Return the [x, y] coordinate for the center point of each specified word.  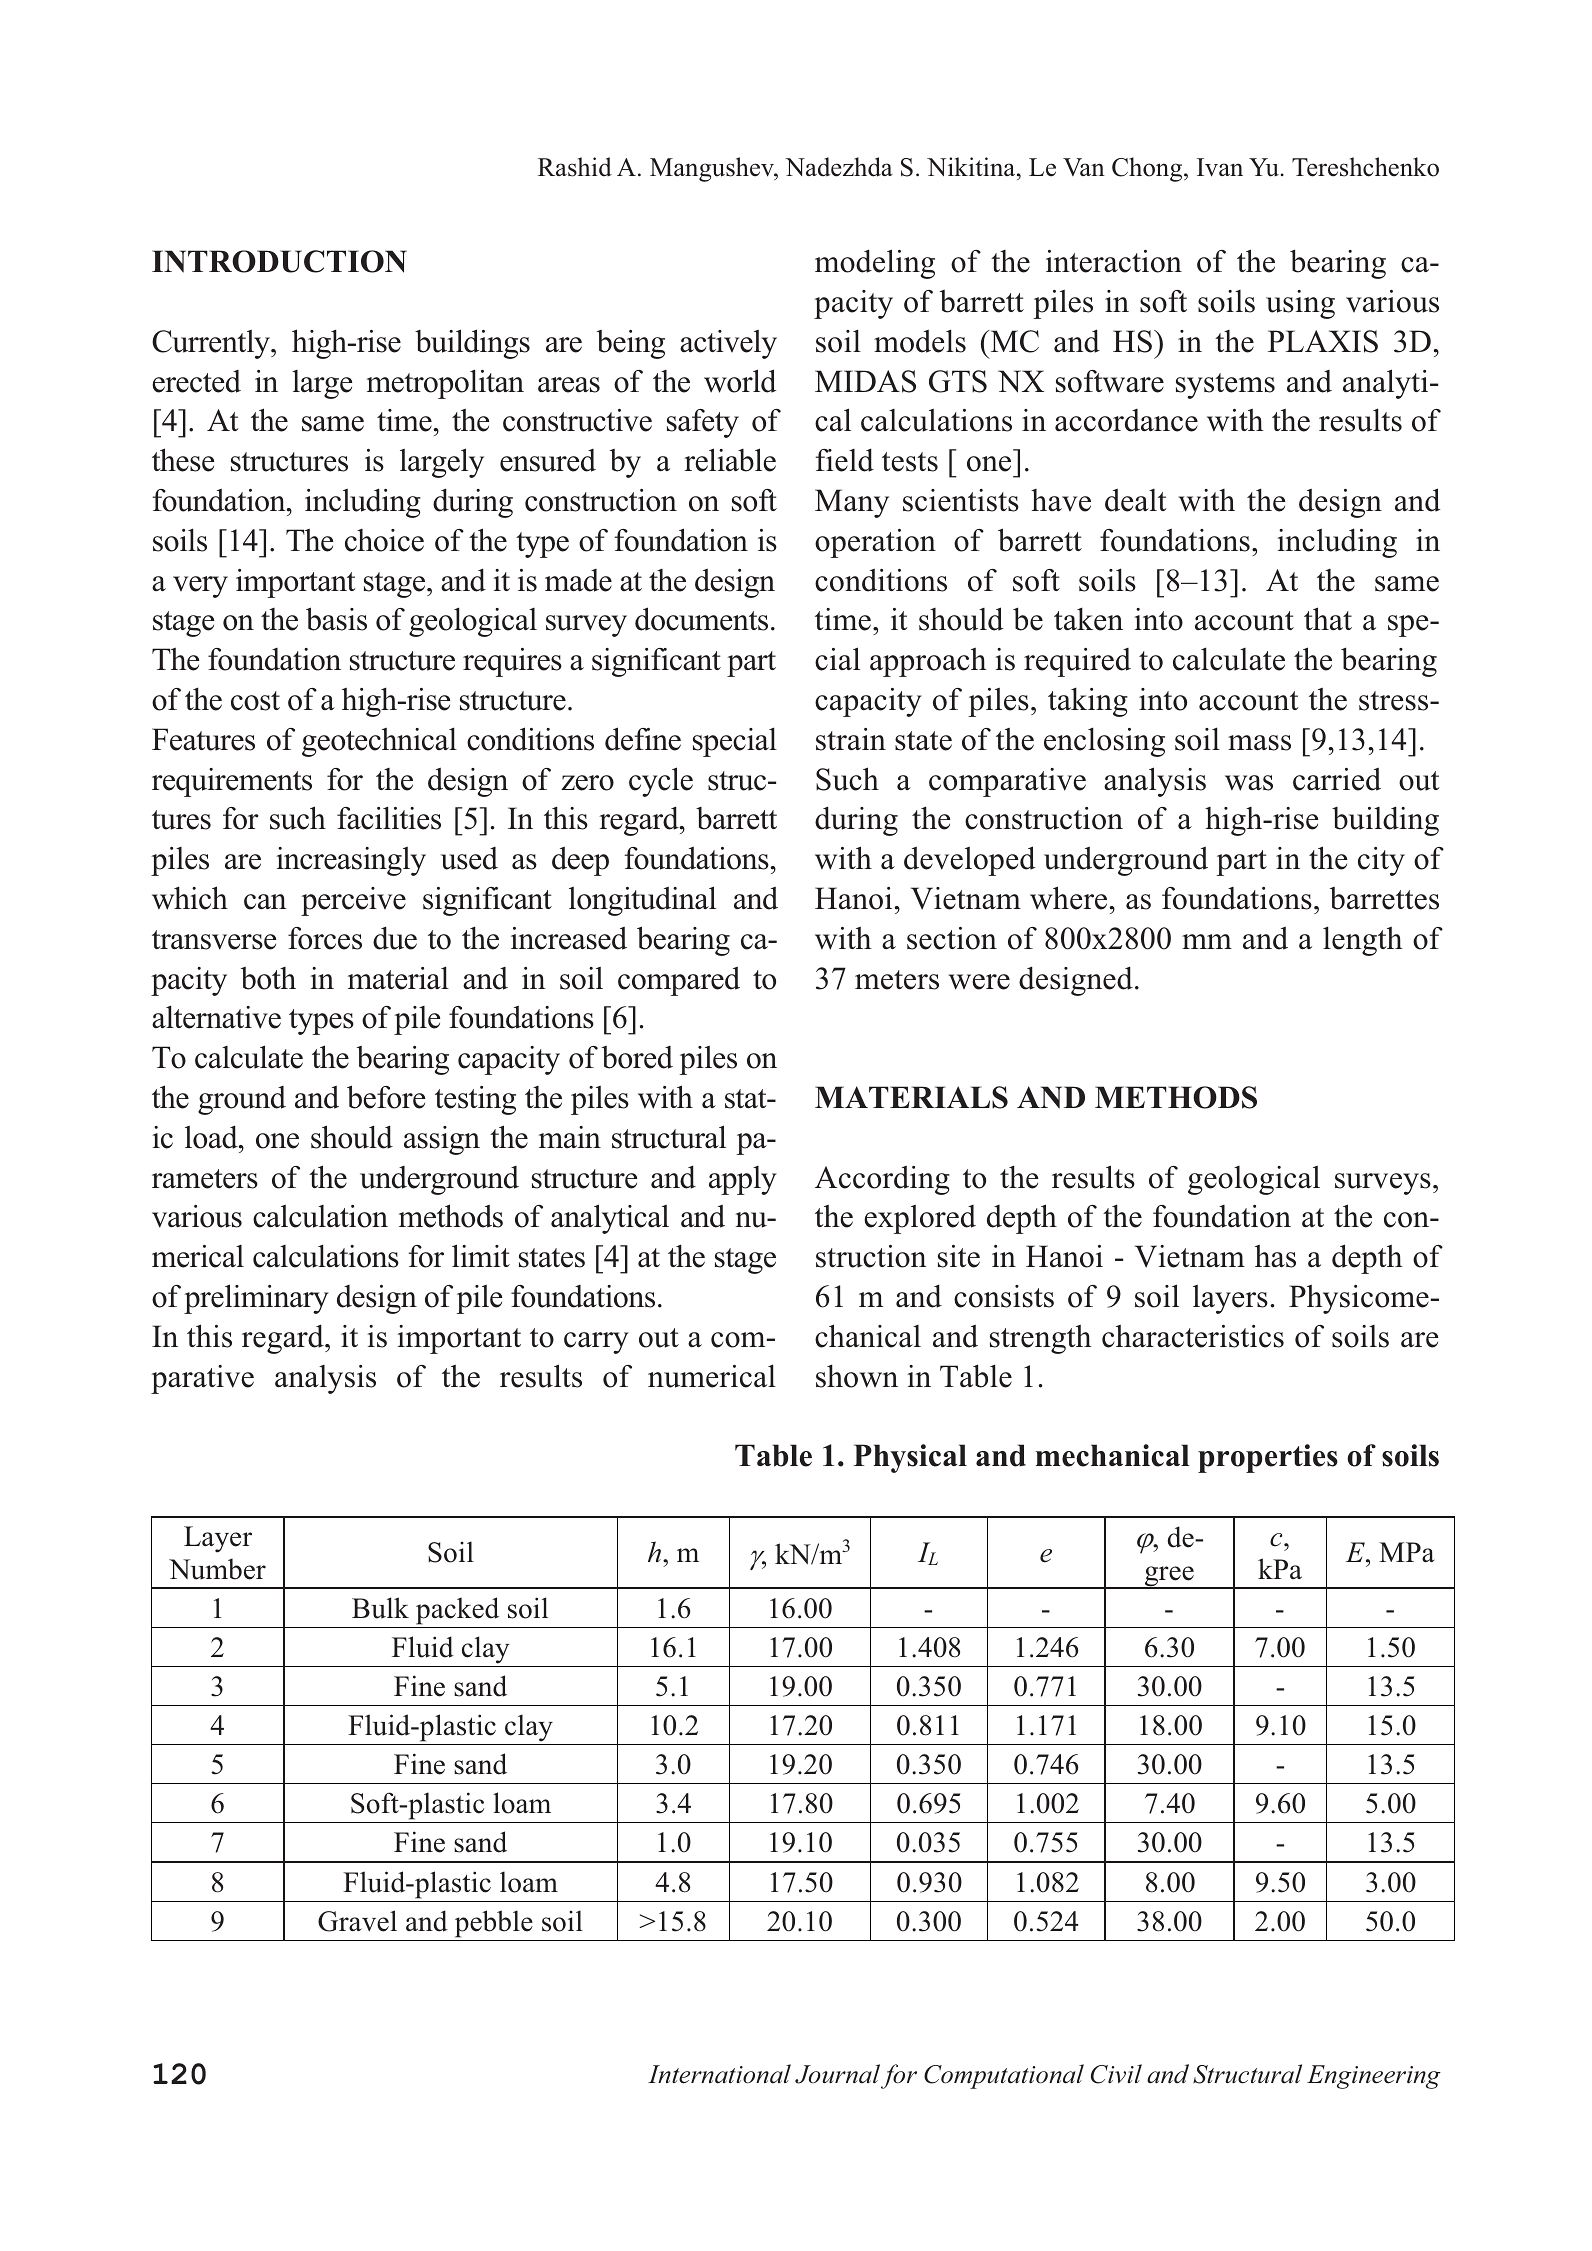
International [719, 2074]
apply [743, 1180]
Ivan [1220, 167]
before [386, 1097]
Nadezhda [839, 167]
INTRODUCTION [279, 261]
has [1275, 1256]
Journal [837, 2074]
